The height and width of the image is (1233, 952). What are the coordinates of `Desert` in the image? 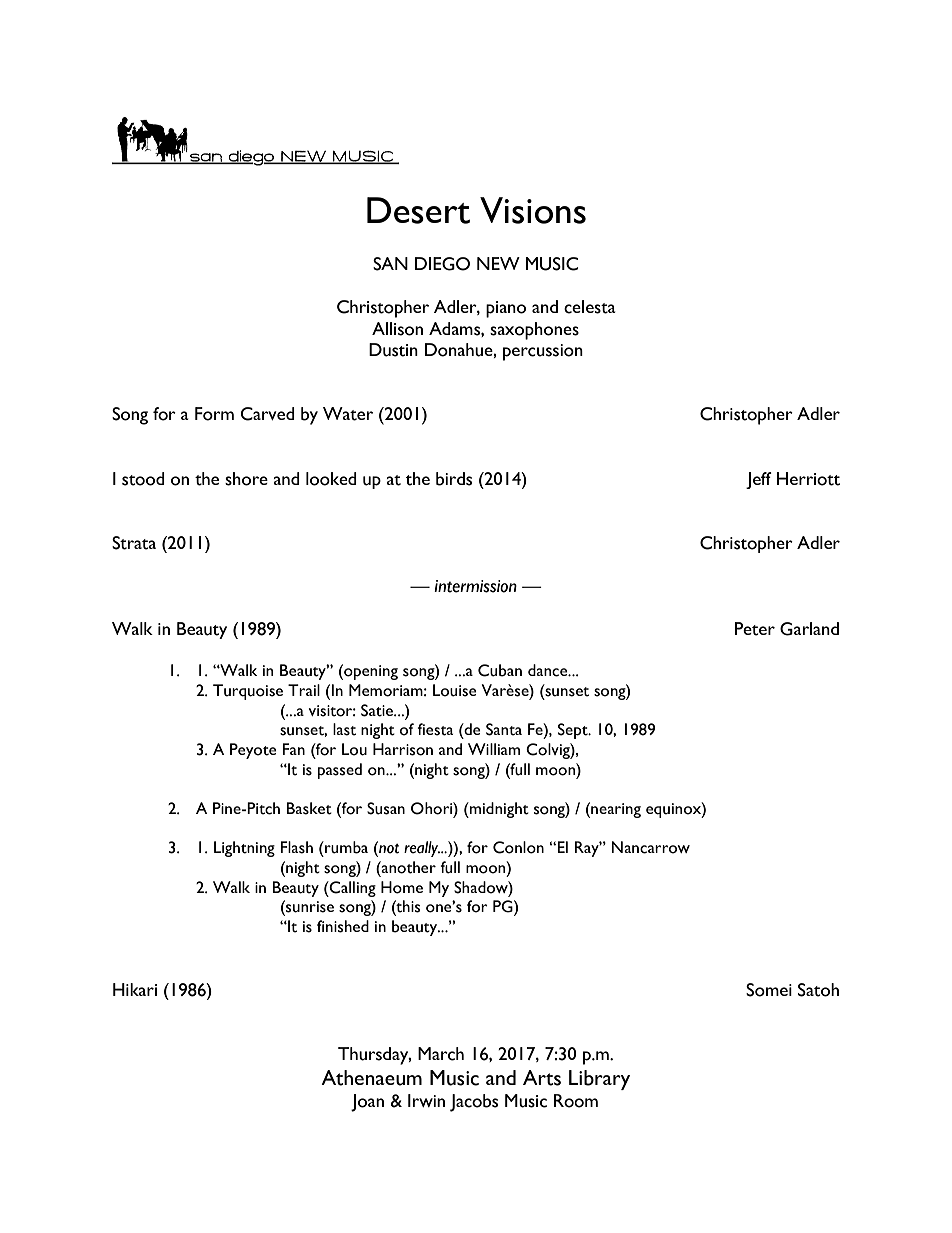 It's located at (418, 210).
